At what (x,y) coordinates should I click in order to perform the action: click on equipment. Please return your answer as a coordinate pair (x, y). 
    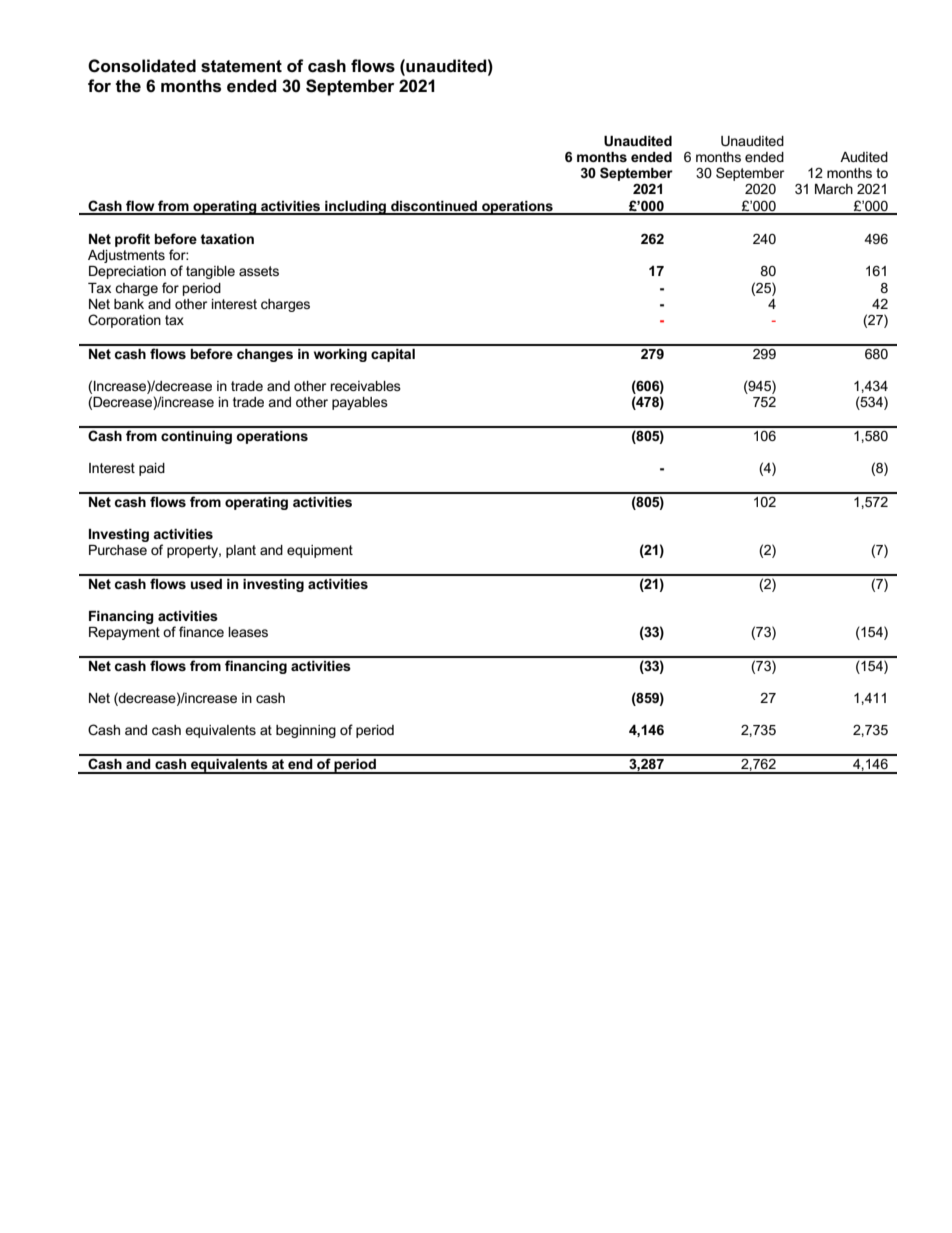
    Looking at the image, I should click on (320, 551).
